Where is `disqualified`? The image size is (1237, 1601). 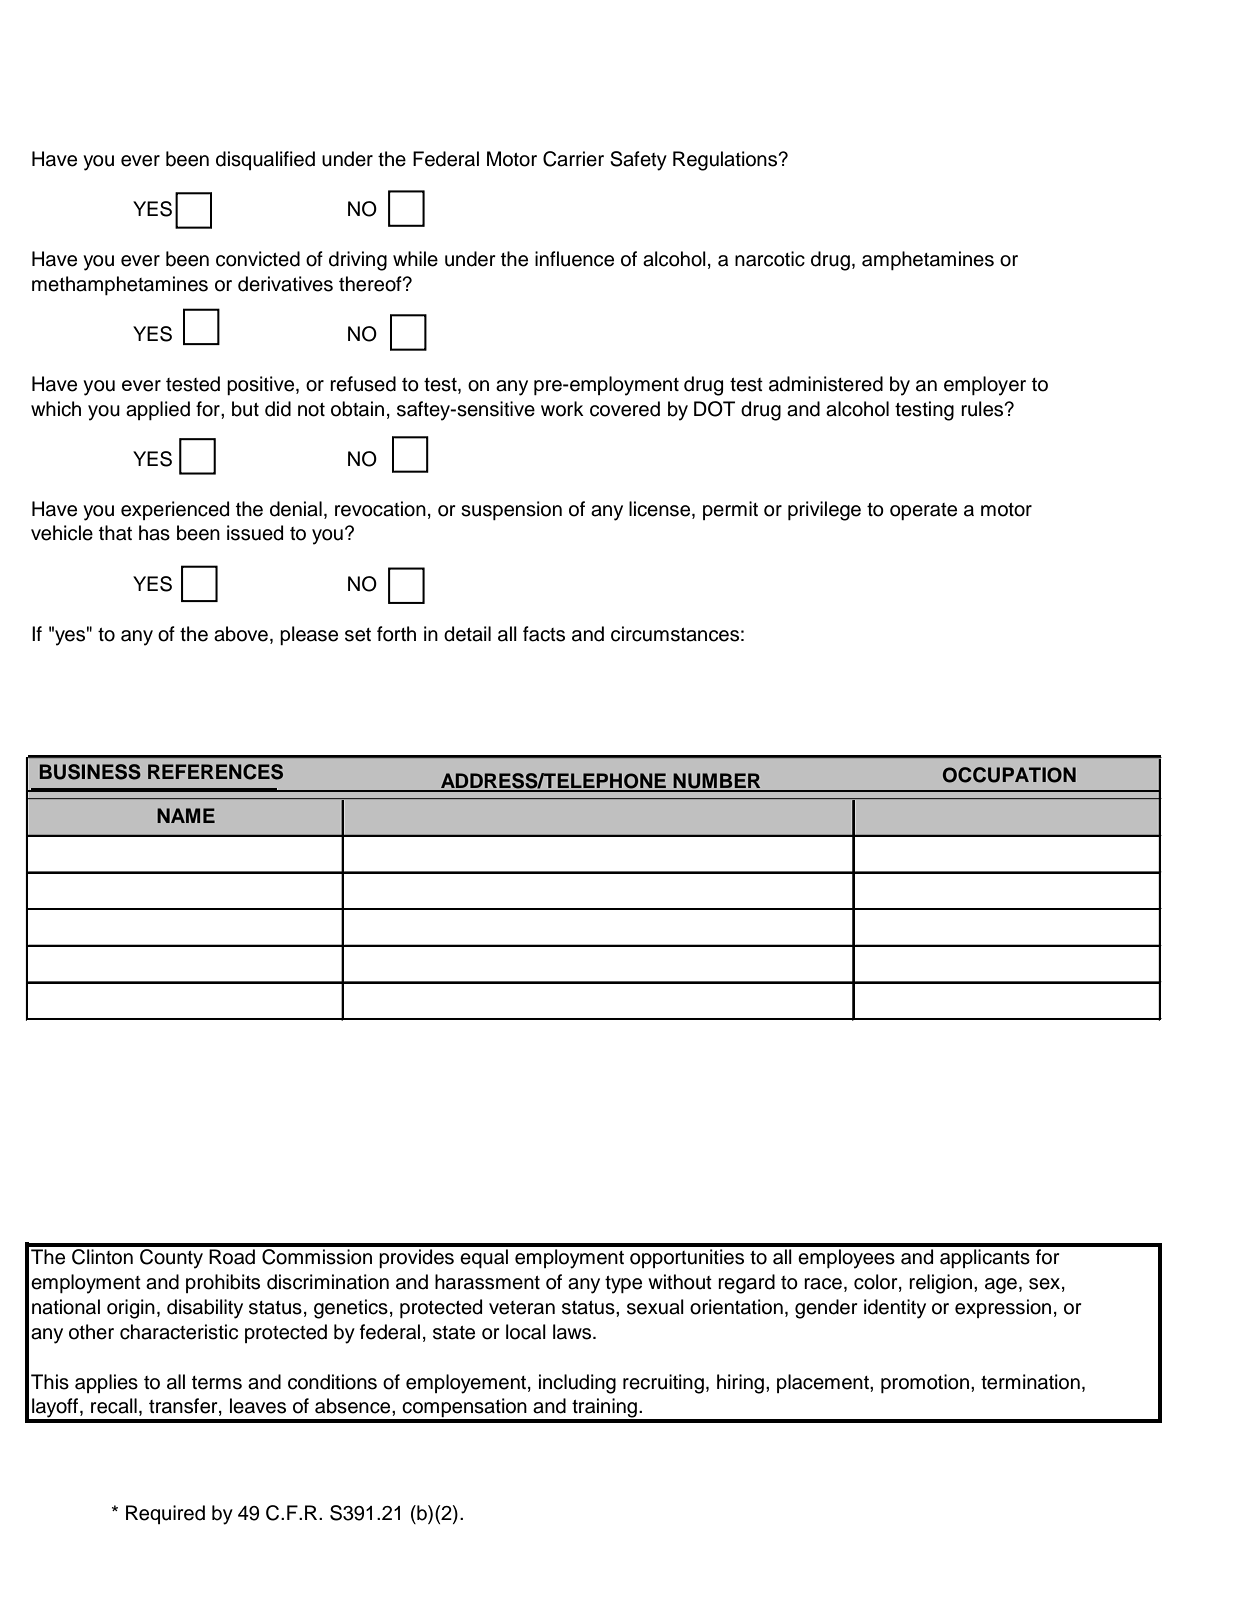
disqualified is located at coordinates (265, 160).
